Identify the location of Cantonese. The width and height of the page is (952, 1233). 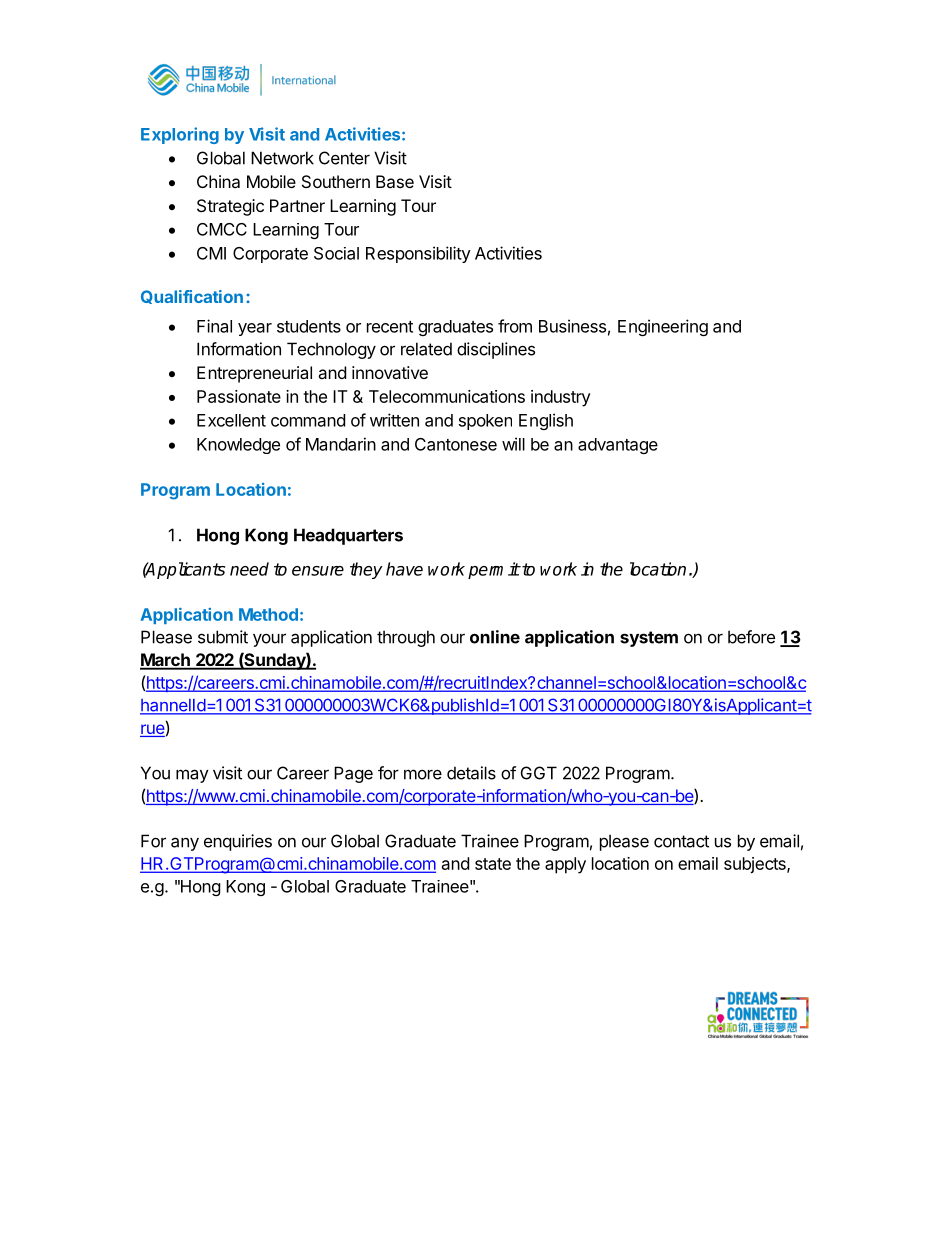
(456, 444).
